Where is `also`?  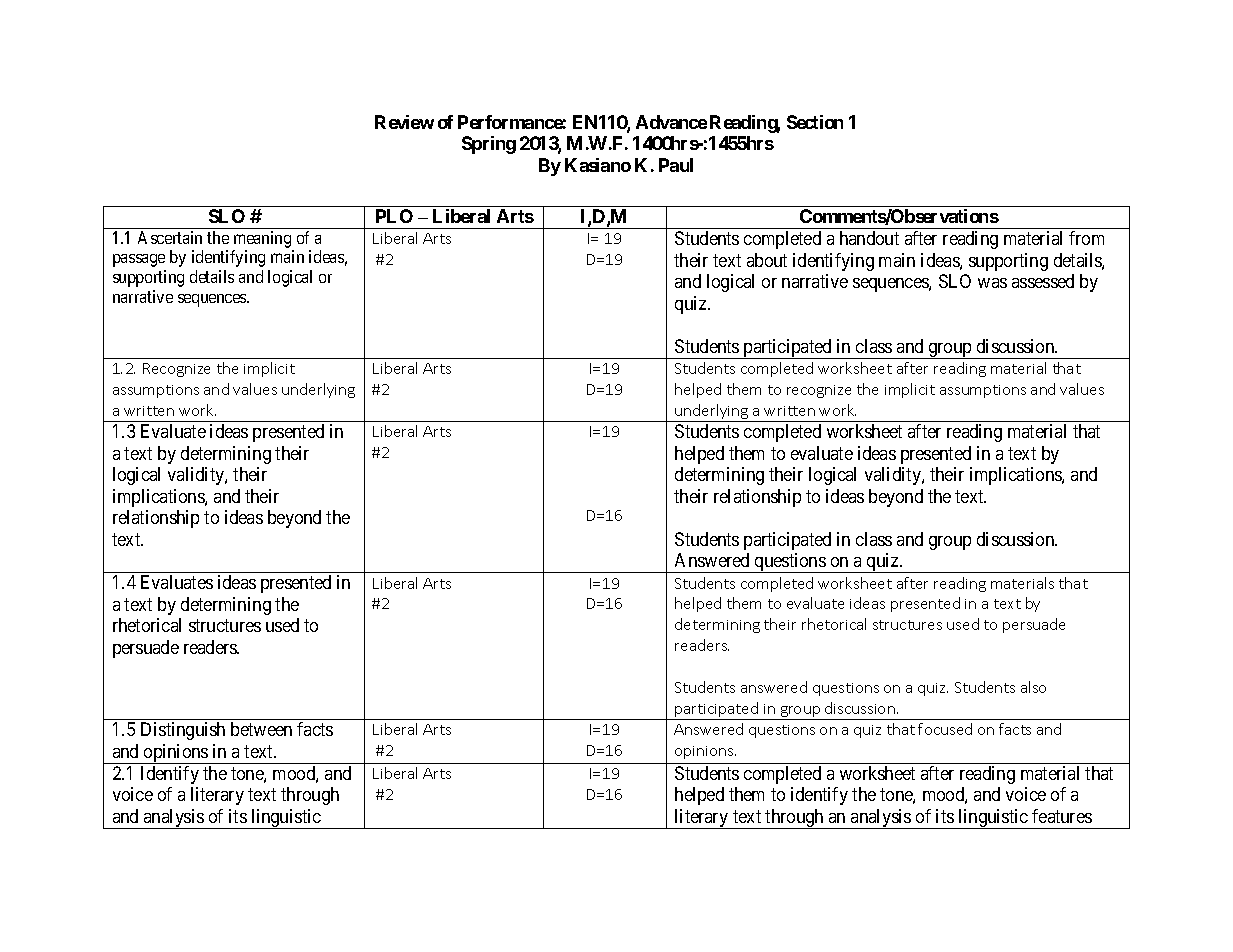
also is located at coordinates (1033, 687).
